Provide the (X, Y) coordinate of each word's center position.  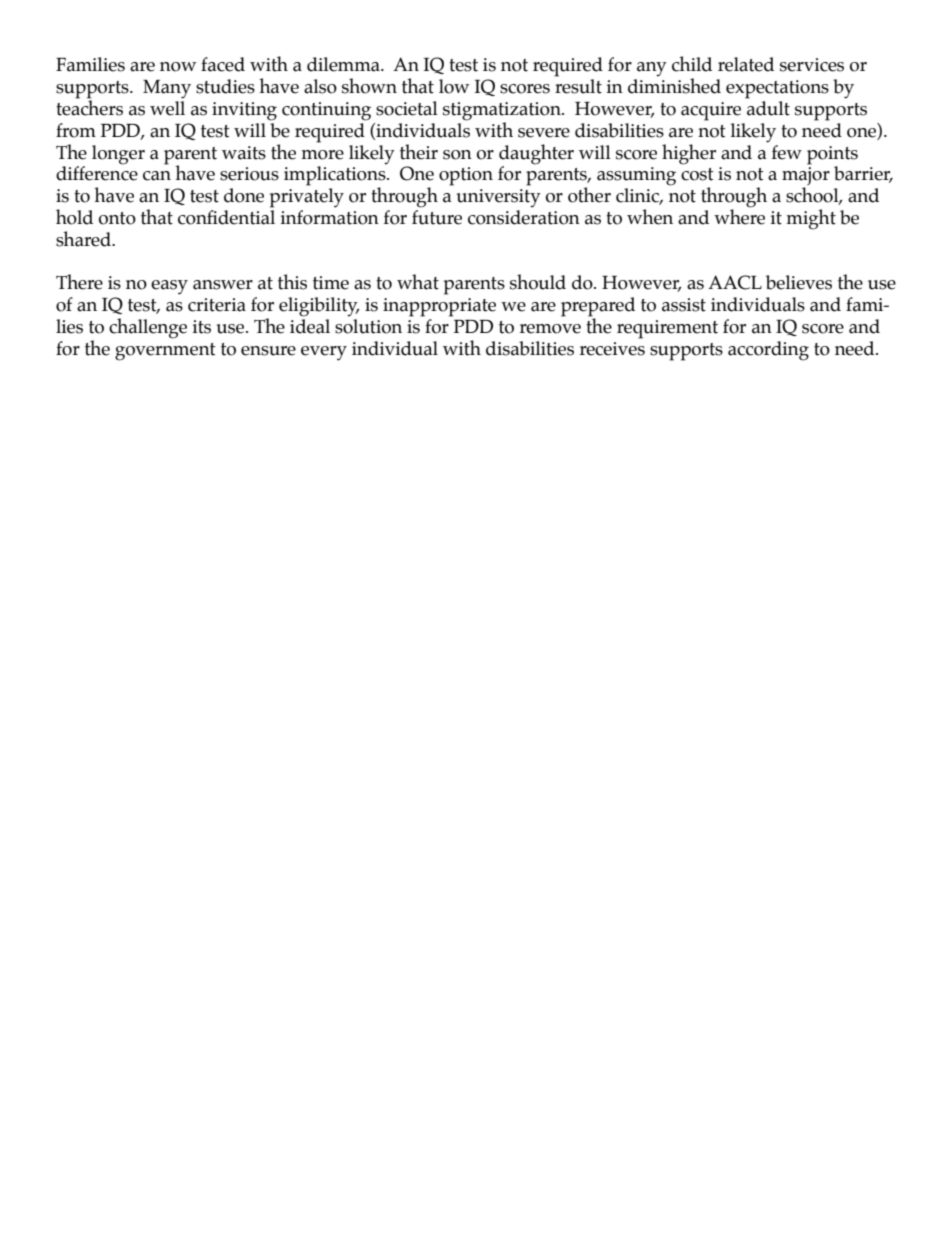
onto (117, 218)
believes (799, 282)
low (454, 86)
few (787, 152)
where (739, 216)
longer (118, 155)
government (165, 352)
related (746, 64)
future (437, 217)
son (457, 155)
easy (169, 287)
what (418, 282)
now (178, 67)
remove (550, 329)
